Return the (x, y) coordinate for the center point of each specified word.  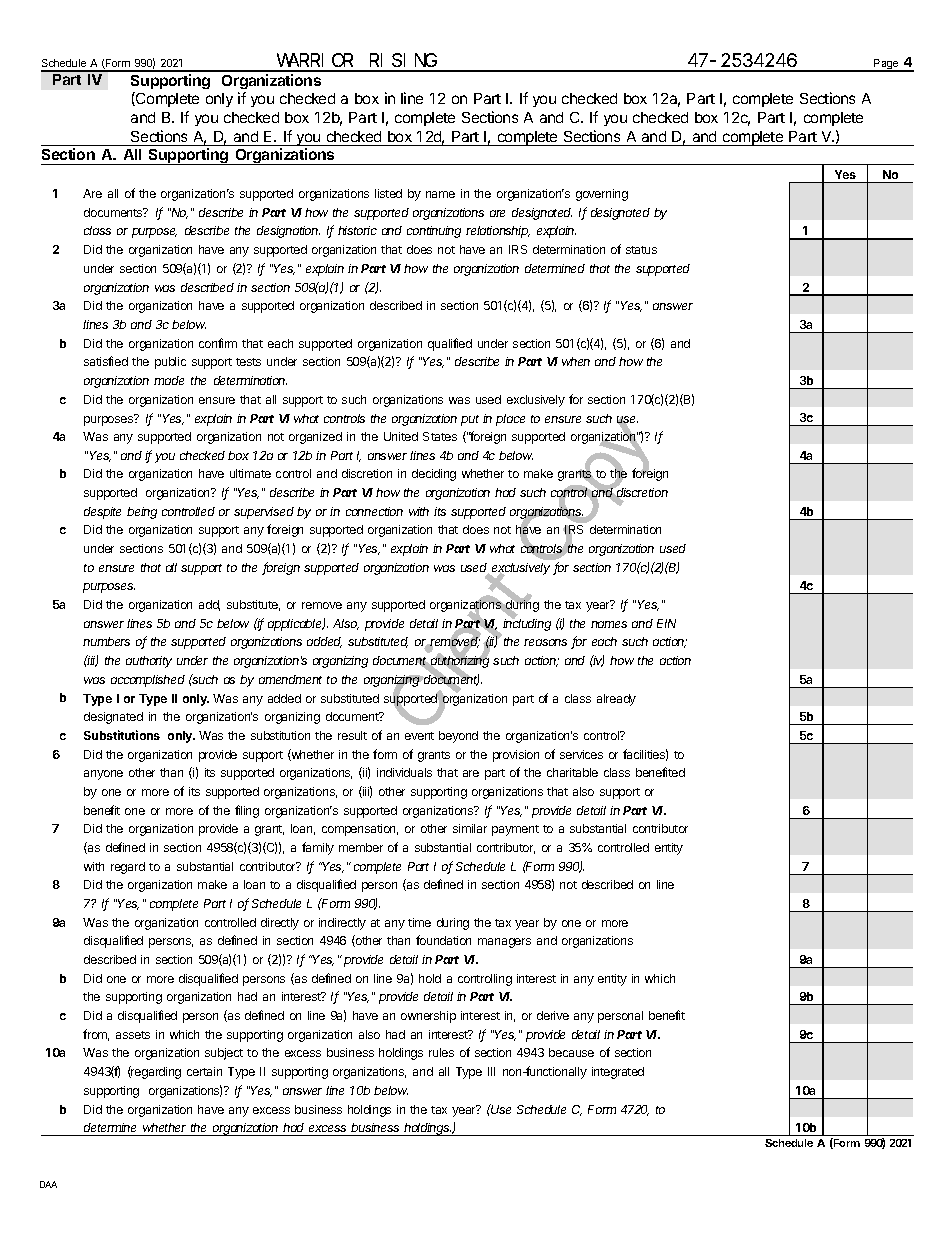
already (616, 700)
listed (388, 193)
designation (288, 232)
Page (886, 65)
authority (149, 662)
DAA (48, 1184)
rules (441, 1052)
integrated (618, 1073)
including (527, 624)
